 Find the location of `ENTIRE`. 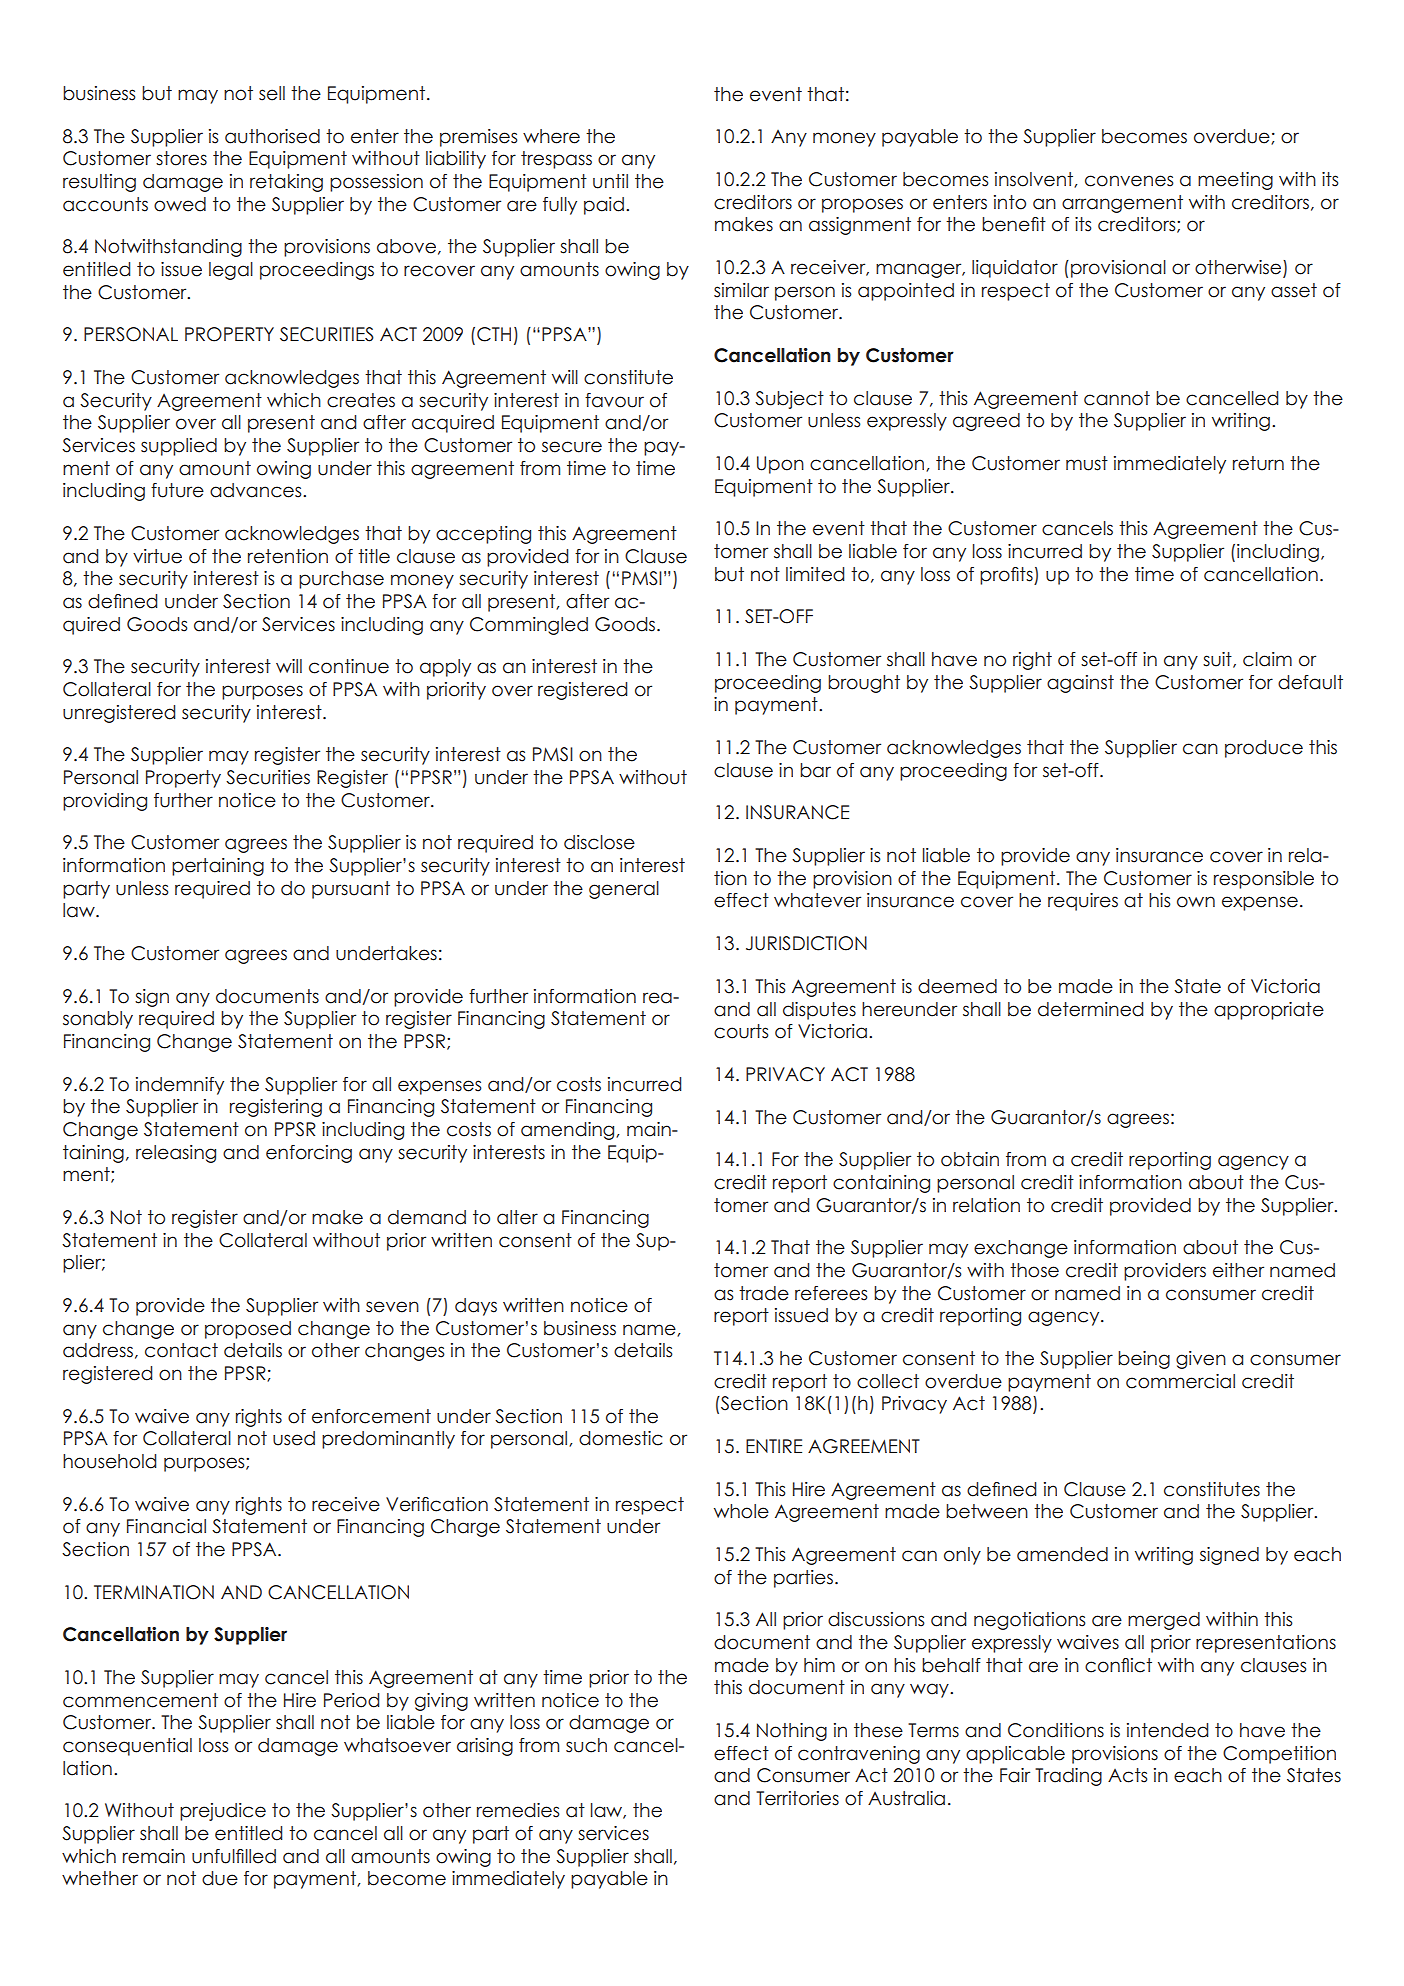

ENTIRE is located at coordinates (774, 1446).
